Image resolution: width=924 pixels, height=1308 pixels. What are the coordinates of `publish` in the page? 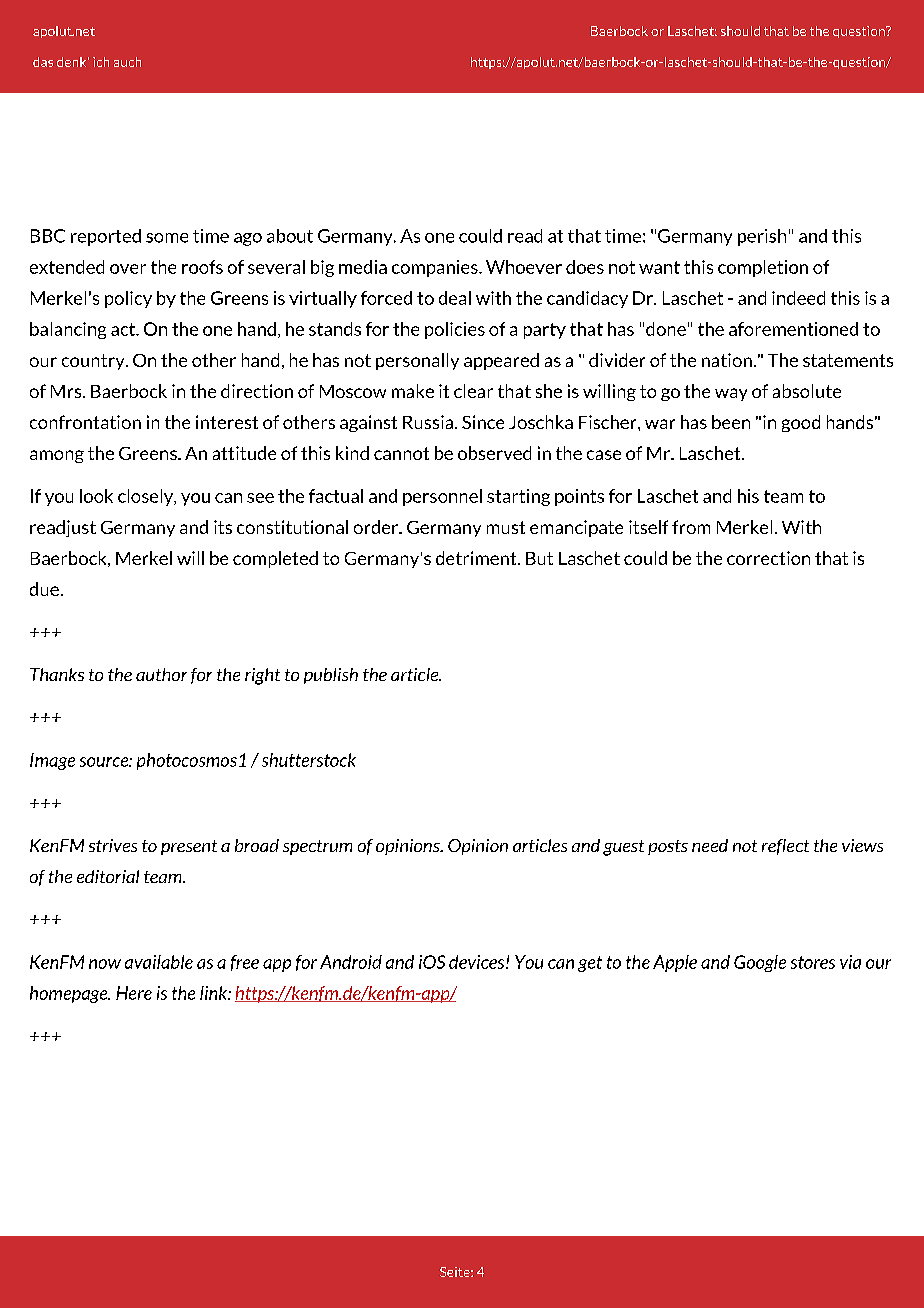 It's located at (331, 676).
